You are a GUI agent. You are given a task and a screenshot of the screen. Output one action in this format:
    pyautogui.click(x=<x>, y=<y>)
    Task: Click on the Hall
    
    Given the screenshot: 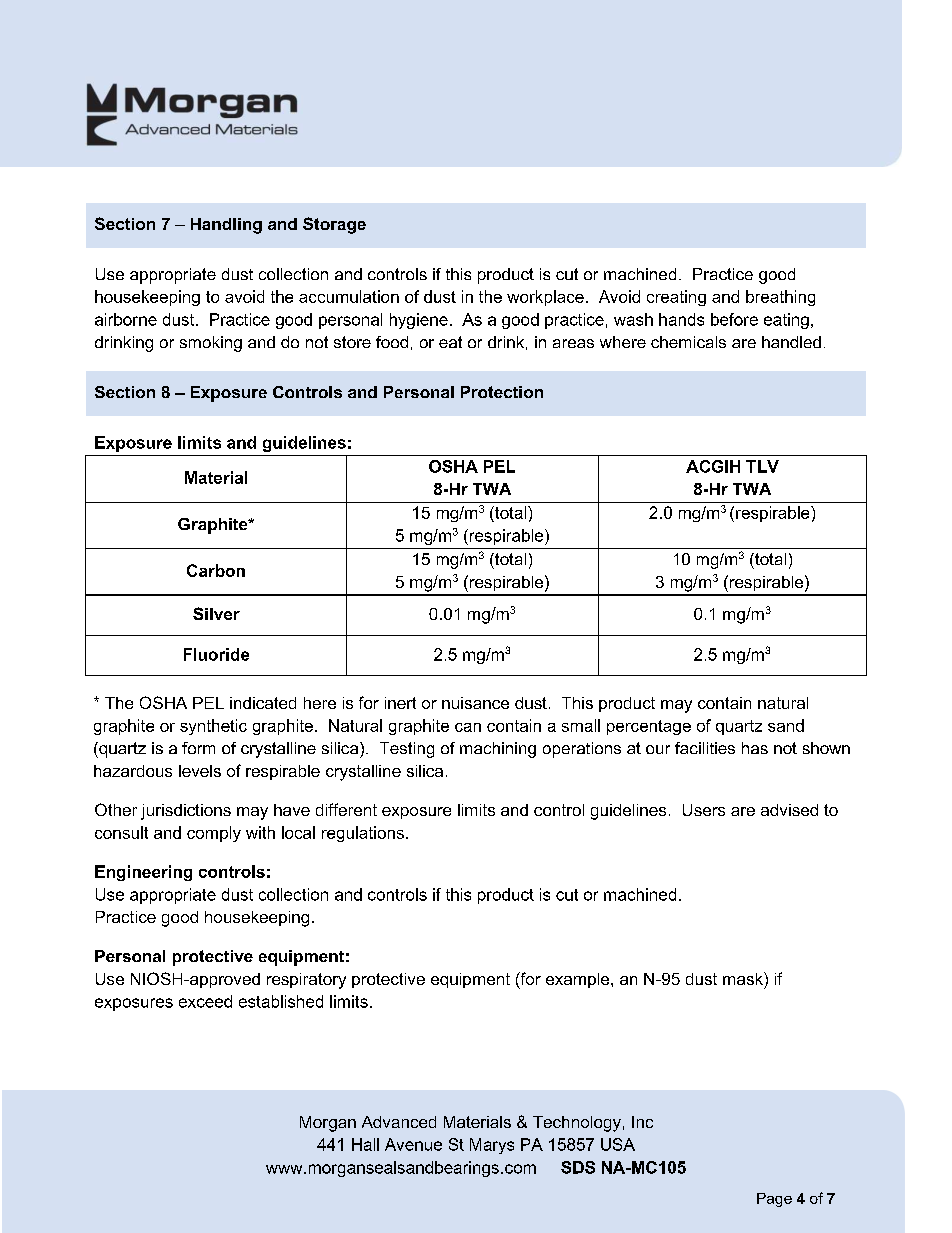 What is the action you would take?
    pyautogui.click(x=365, y=1144)
